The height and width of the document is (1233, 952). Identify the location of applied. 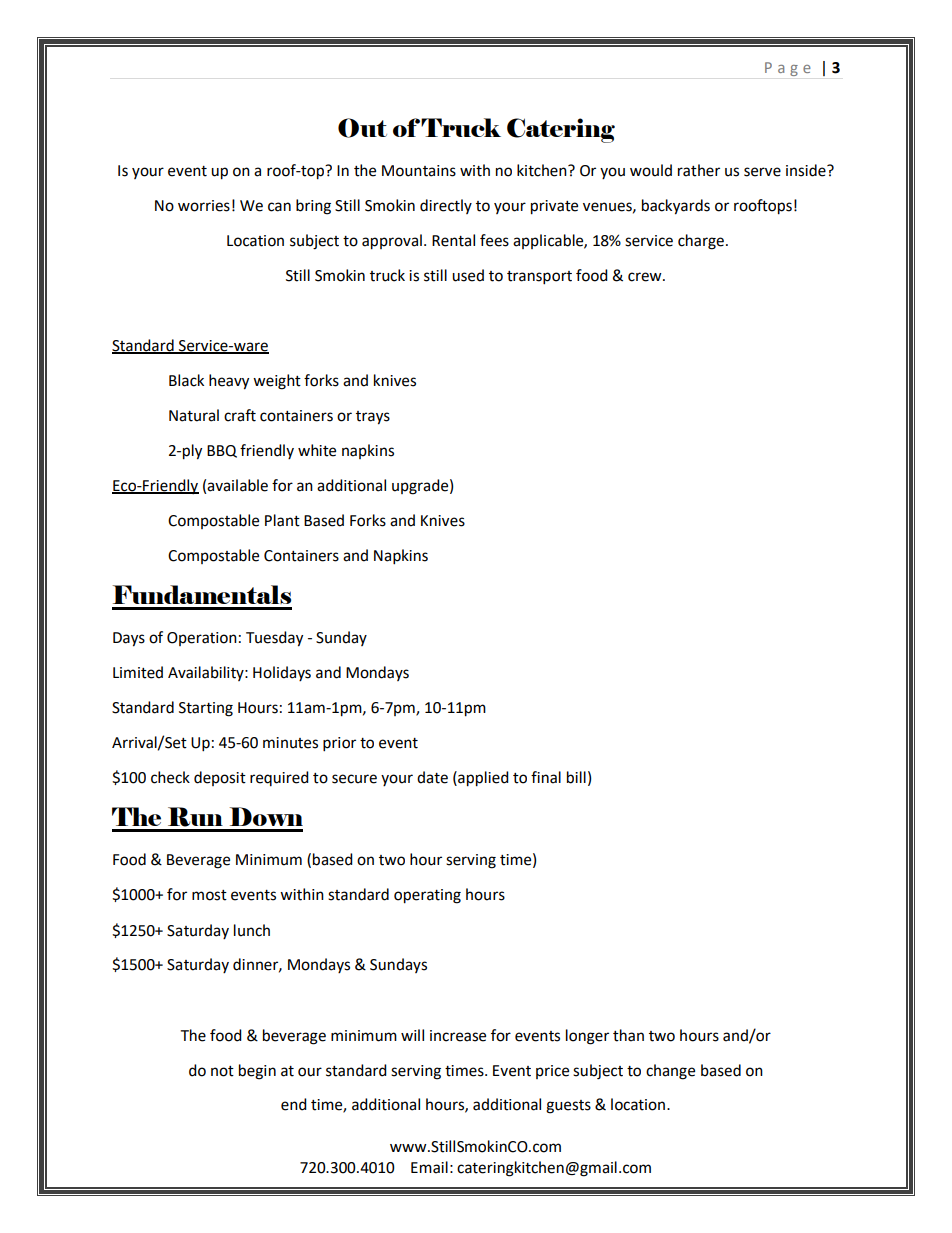
(482, 779).
